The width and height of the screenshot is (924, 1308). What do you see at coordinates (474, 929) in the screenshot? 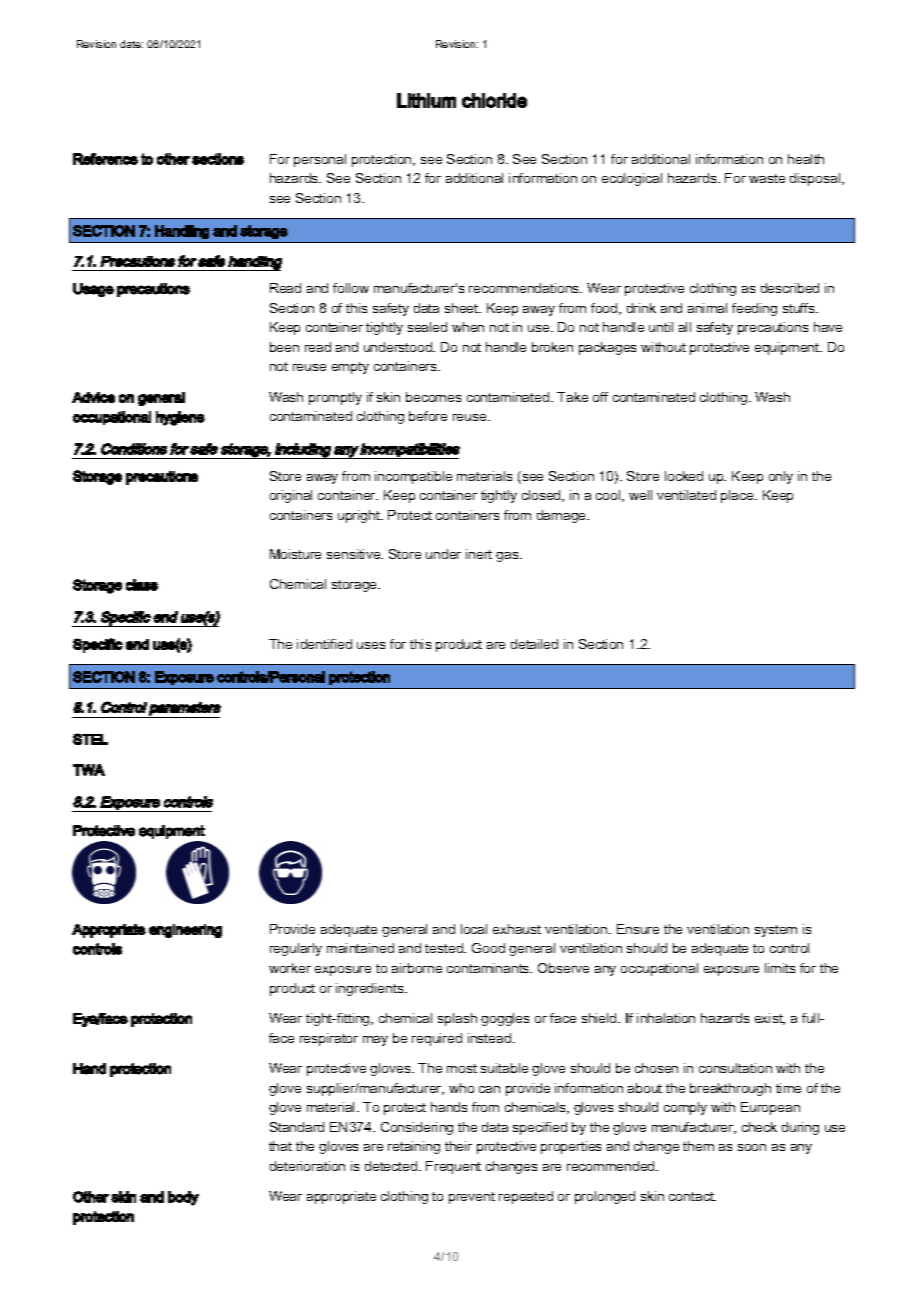
I see `local` at bounding box center [474, 929].
